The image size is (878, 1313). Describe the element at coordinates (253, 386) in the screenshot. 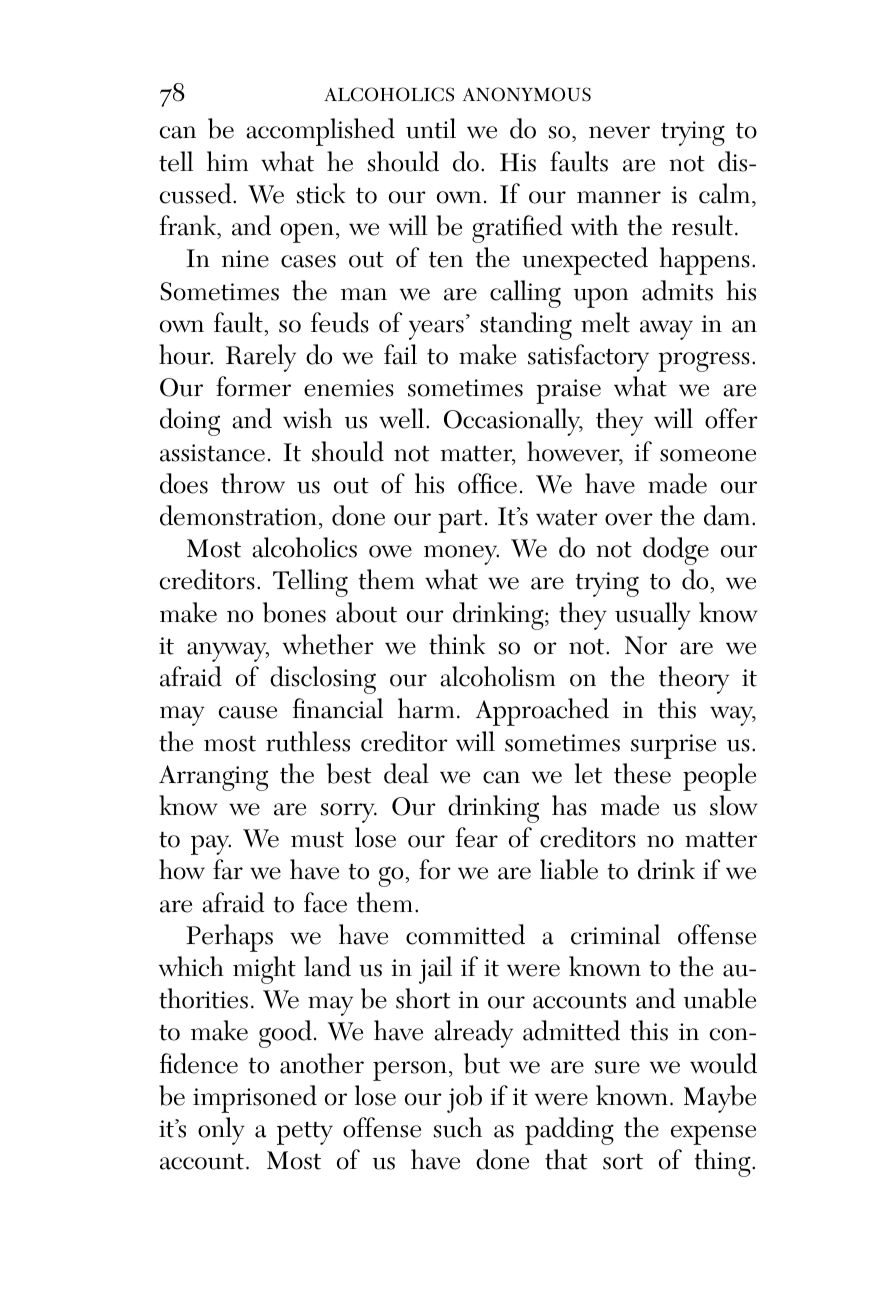

I see `former` at that location.
